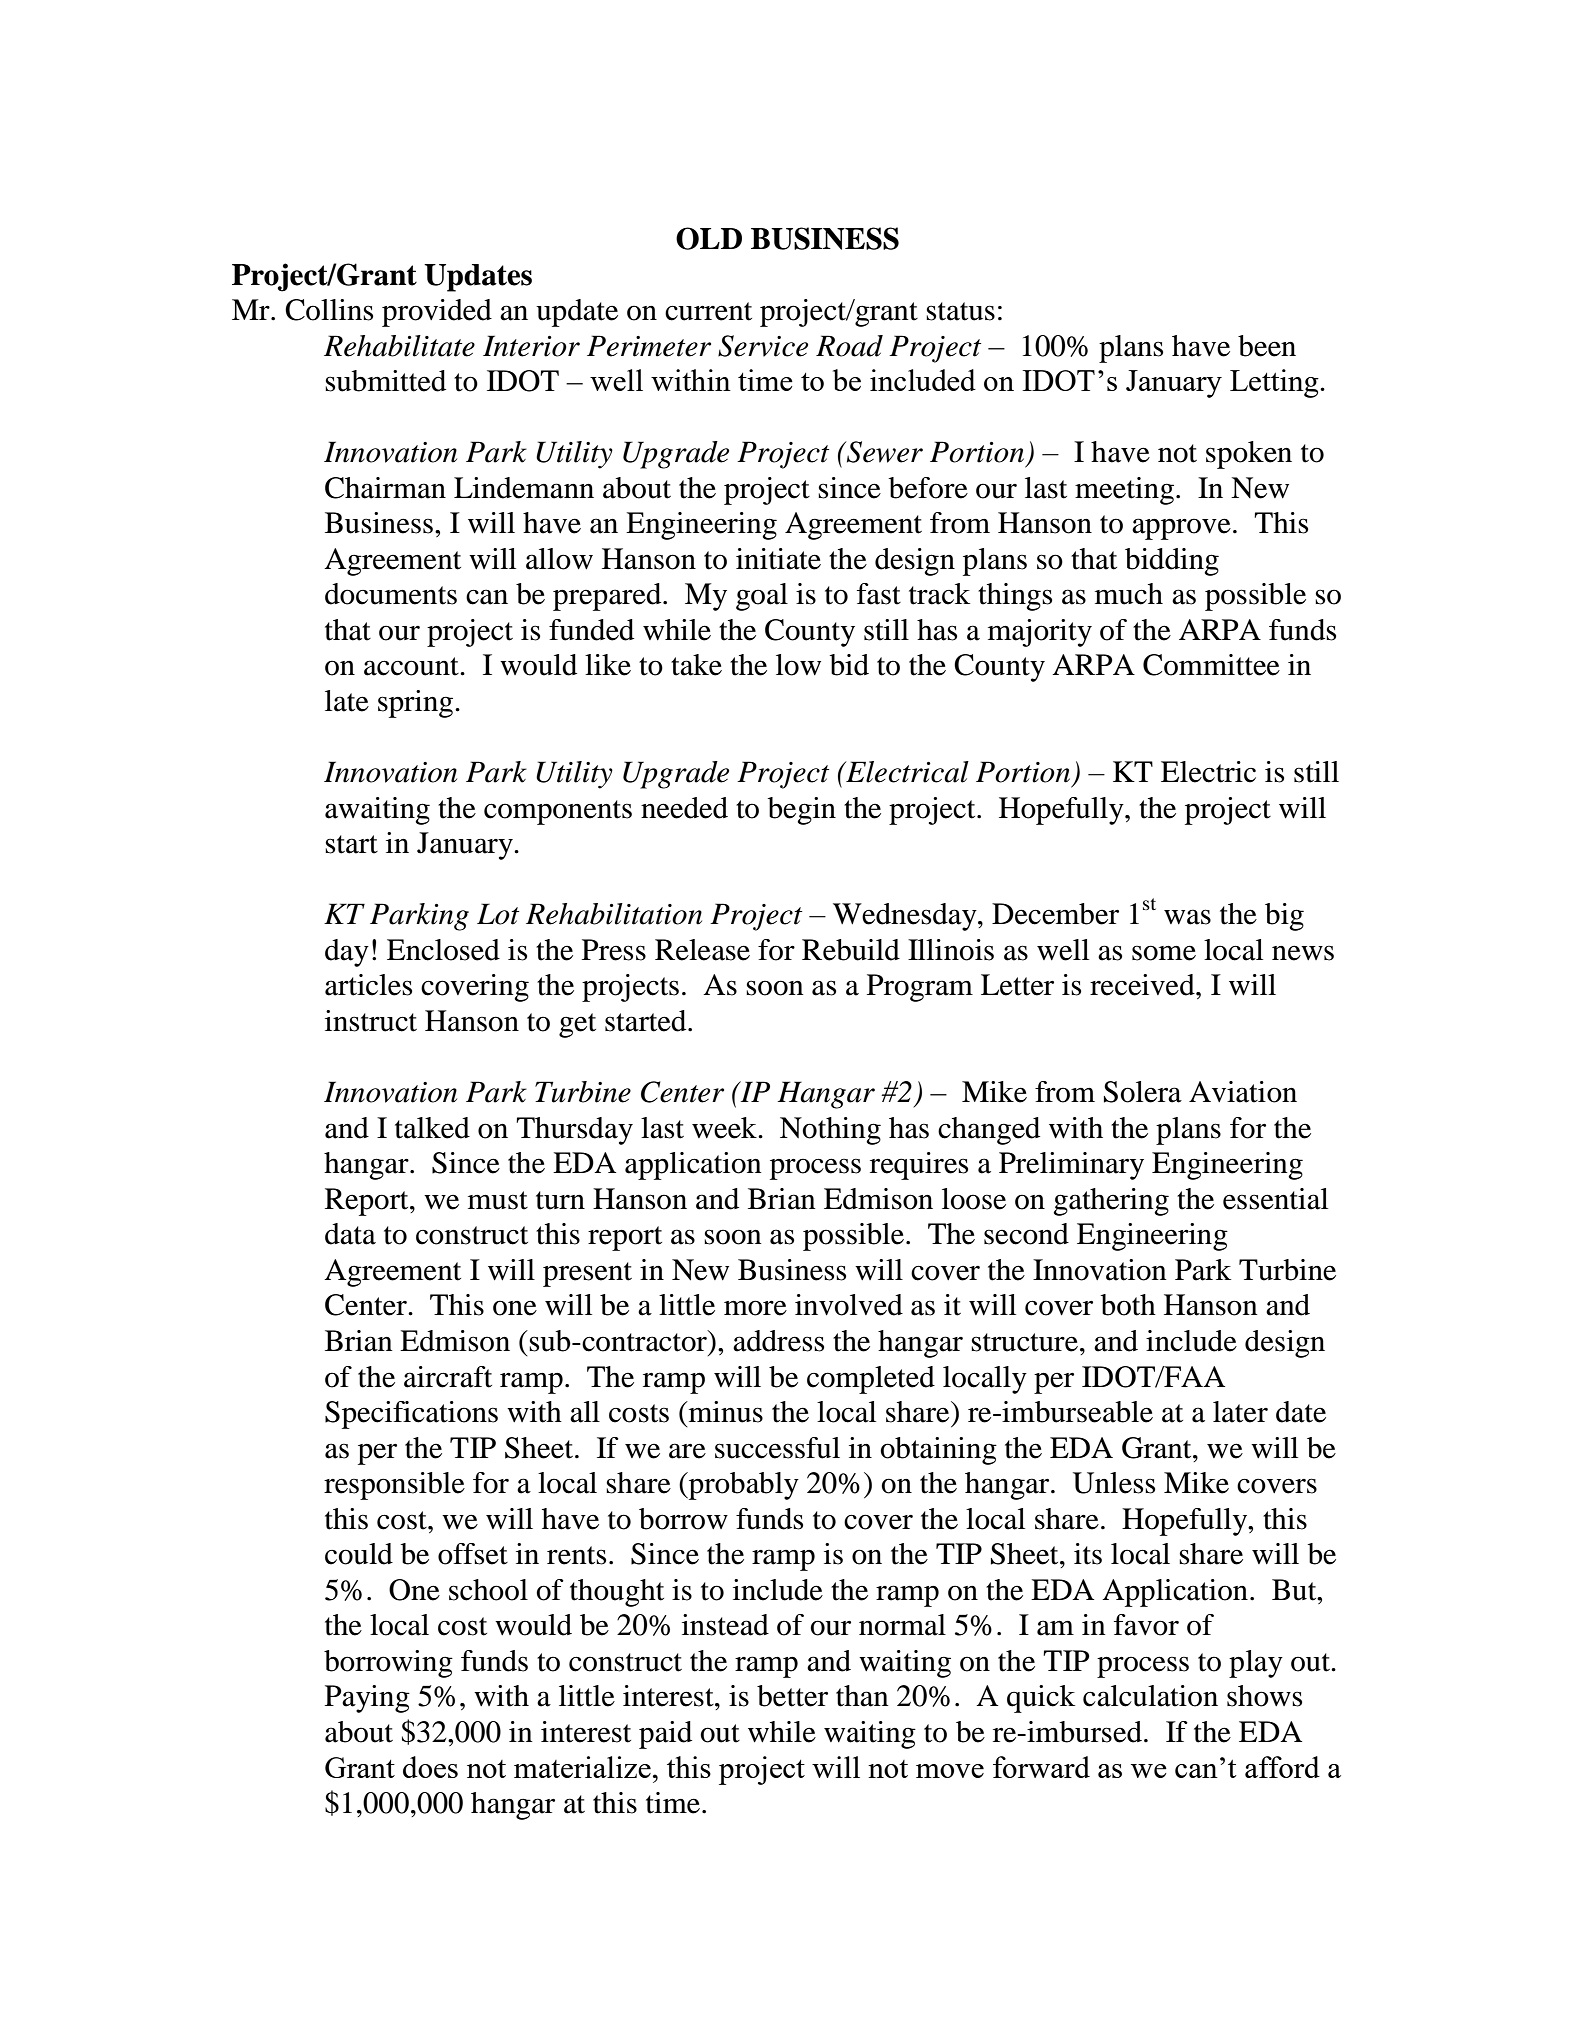 The width and height of the document is (1576, 2040). I want to click on Road, so click(849, 346).
